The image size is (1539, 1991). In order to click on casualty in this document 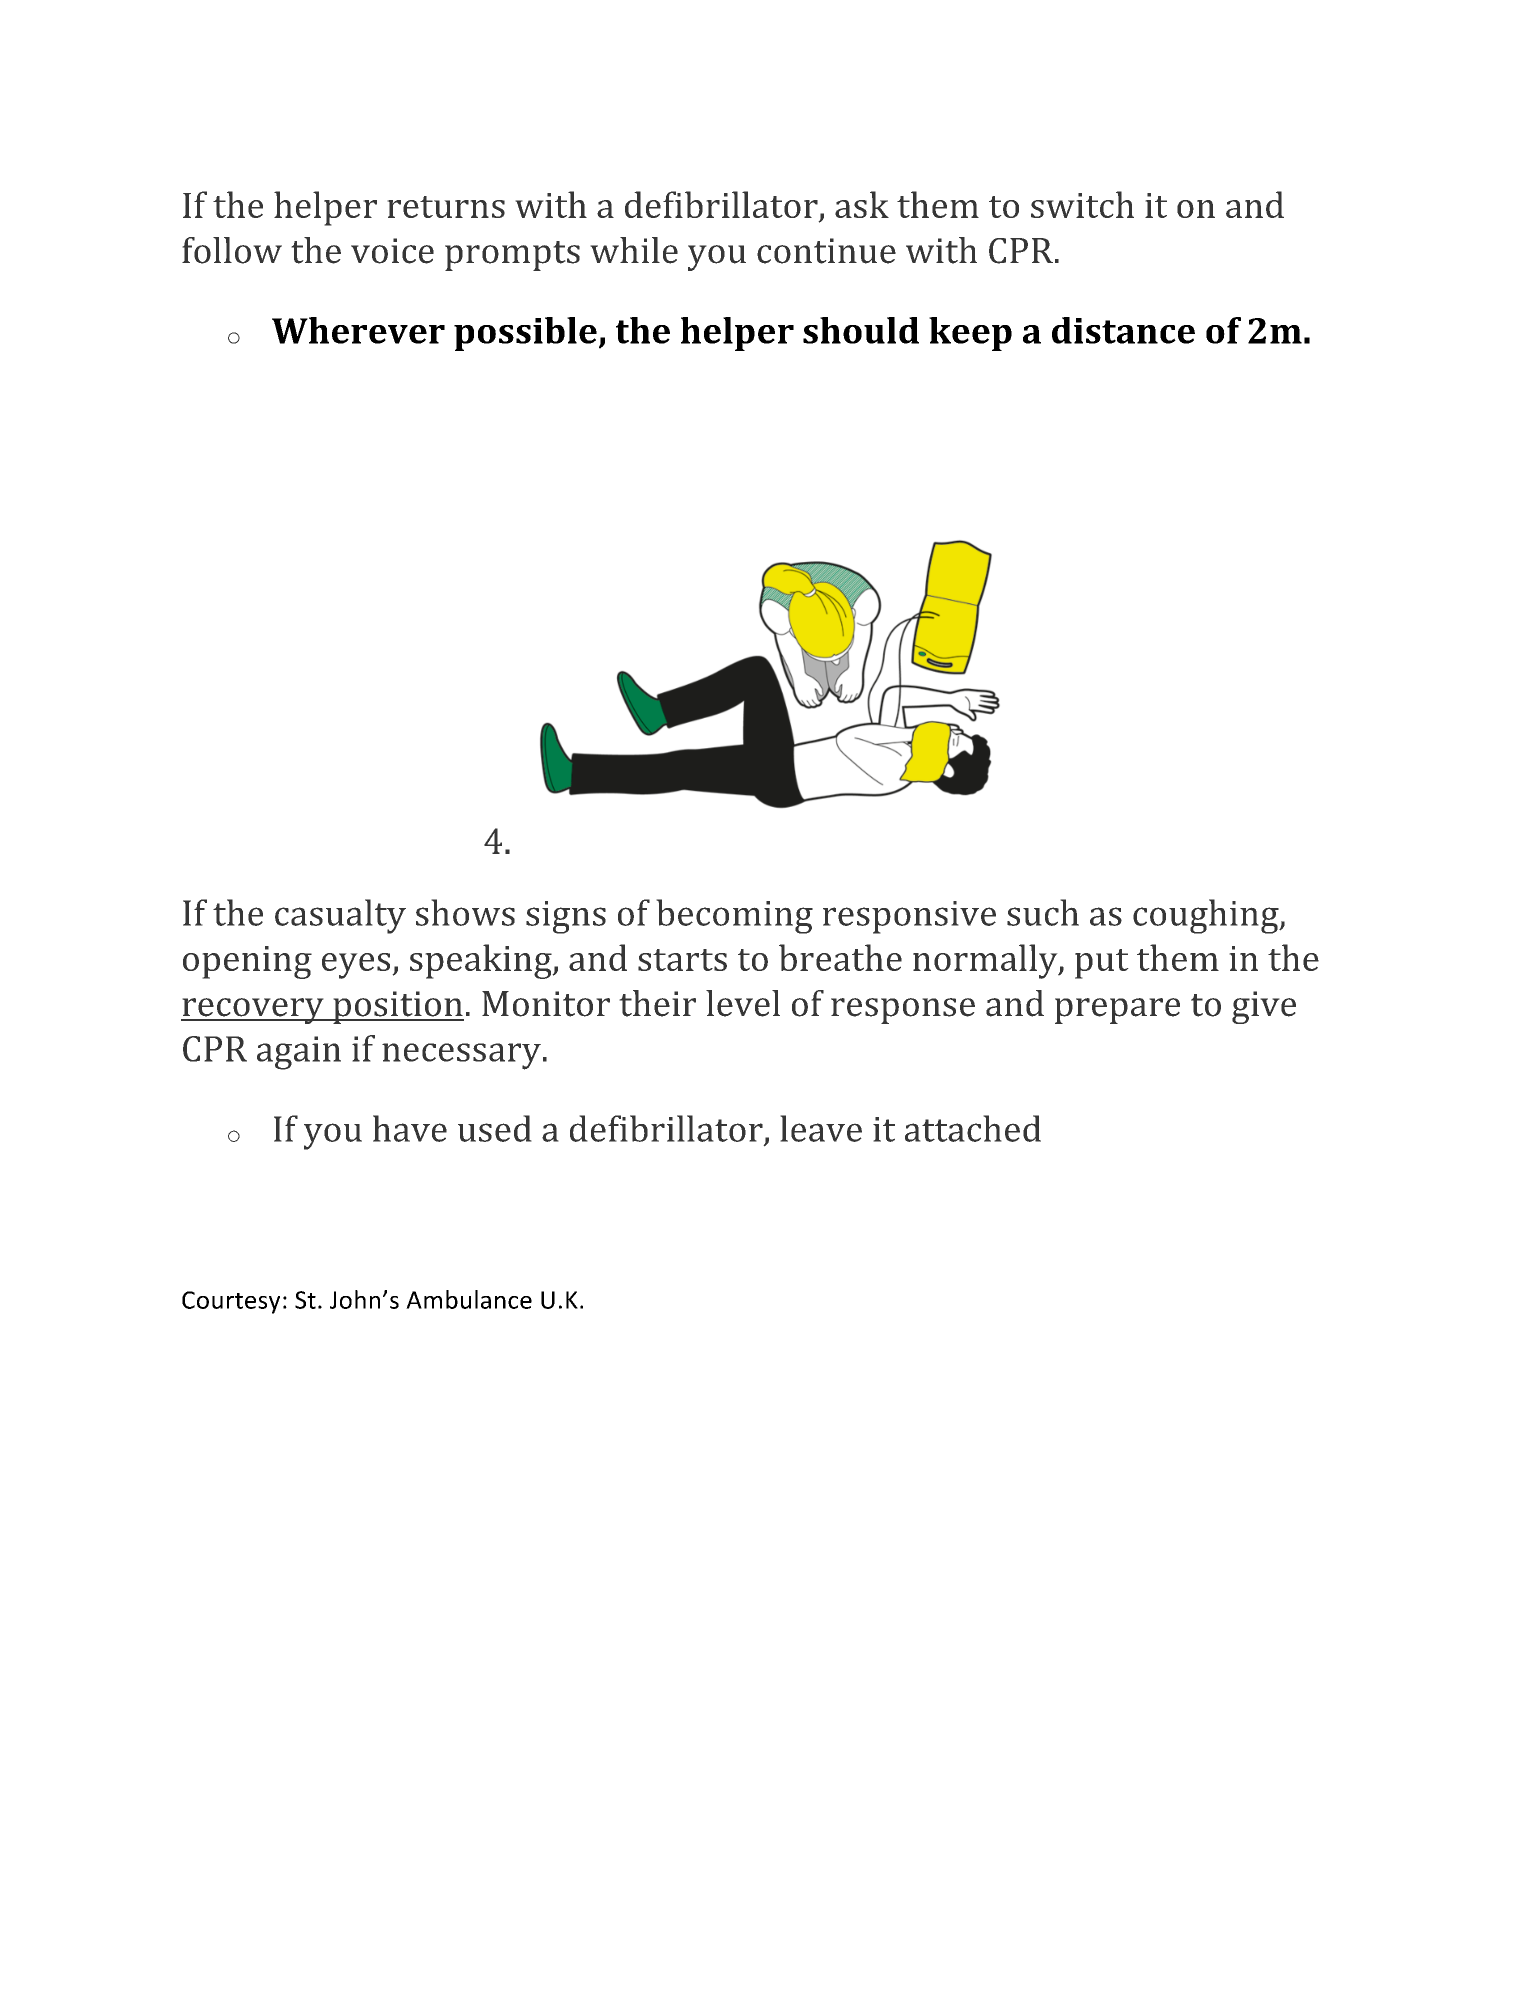, I will do `click(340, 916)`.
